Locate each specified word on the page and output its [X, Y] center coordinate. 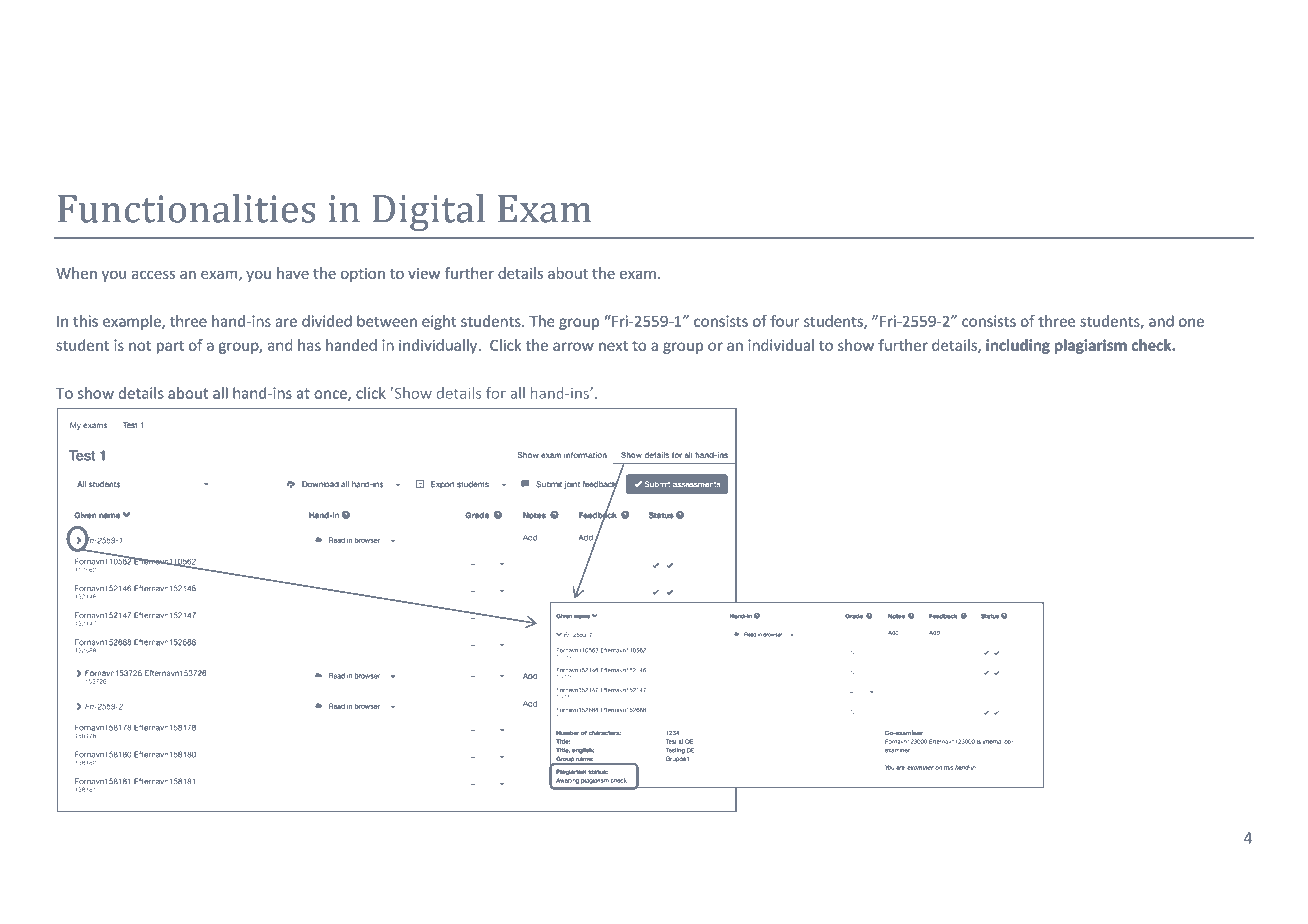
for [496, 393]
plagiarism [1091, 346]
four [784, 321]
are [286, 322]
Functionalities [187, 208]
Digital [429, 212]
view [424, 273]
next [613, 346]
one [1191, 322]
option [363, 275]
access [153, 274]
